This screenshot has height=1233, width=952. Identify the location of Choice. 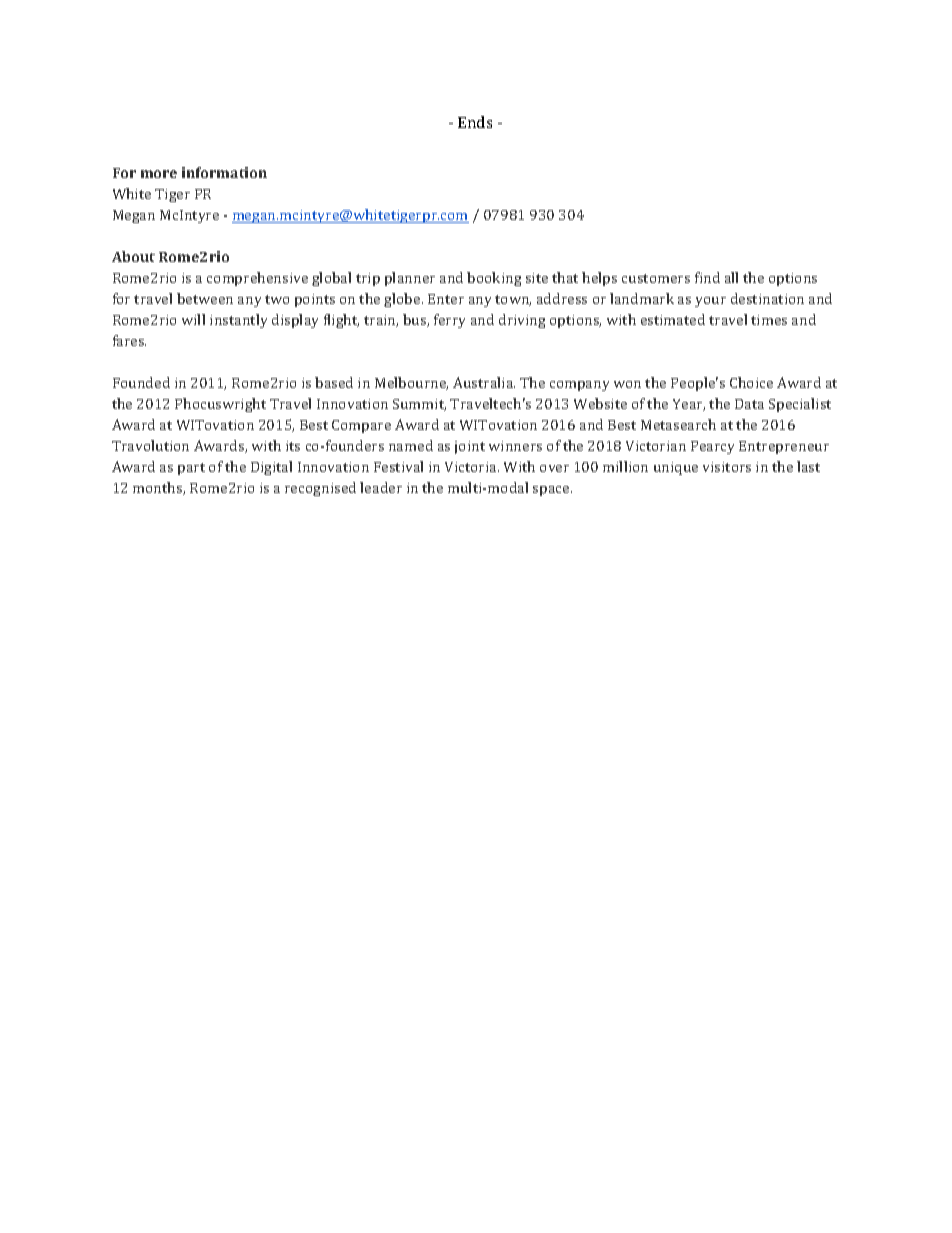
(751, 382).
